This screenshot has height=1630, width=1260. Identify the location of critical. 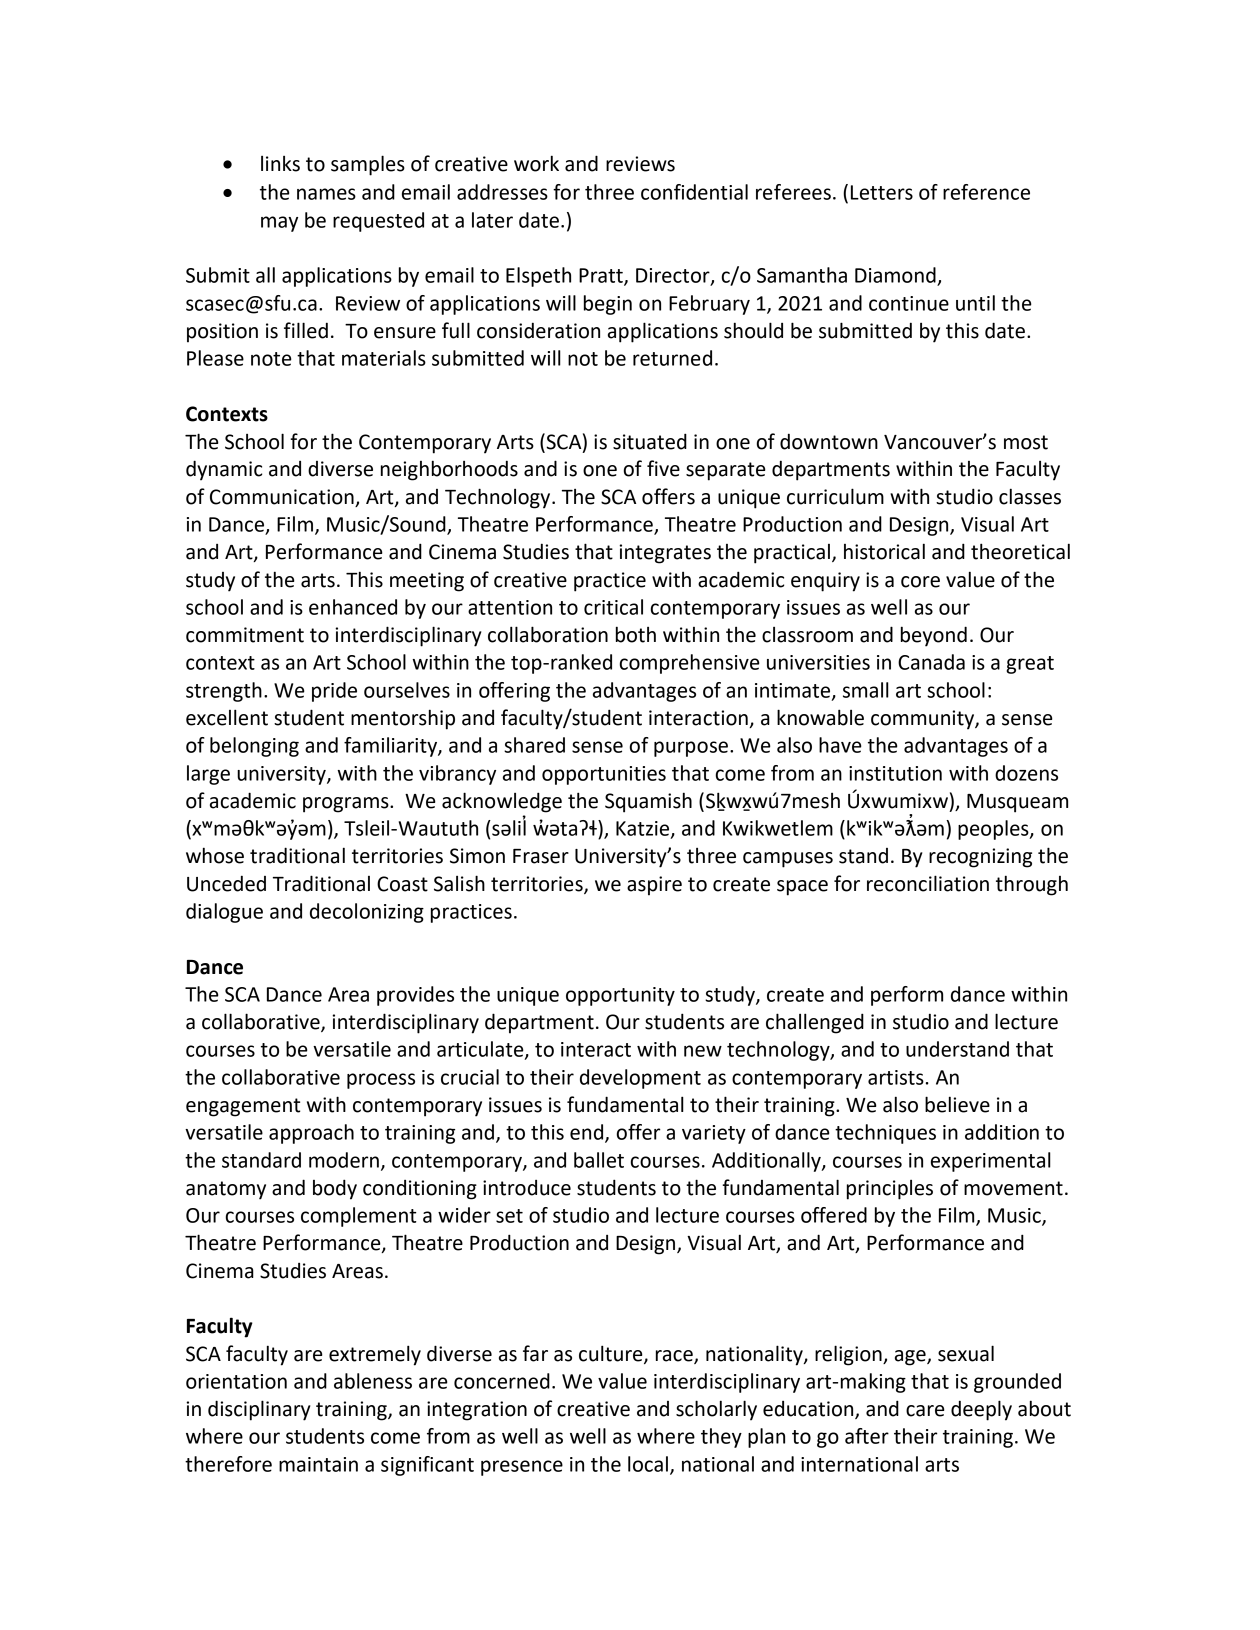
(613, 607).
